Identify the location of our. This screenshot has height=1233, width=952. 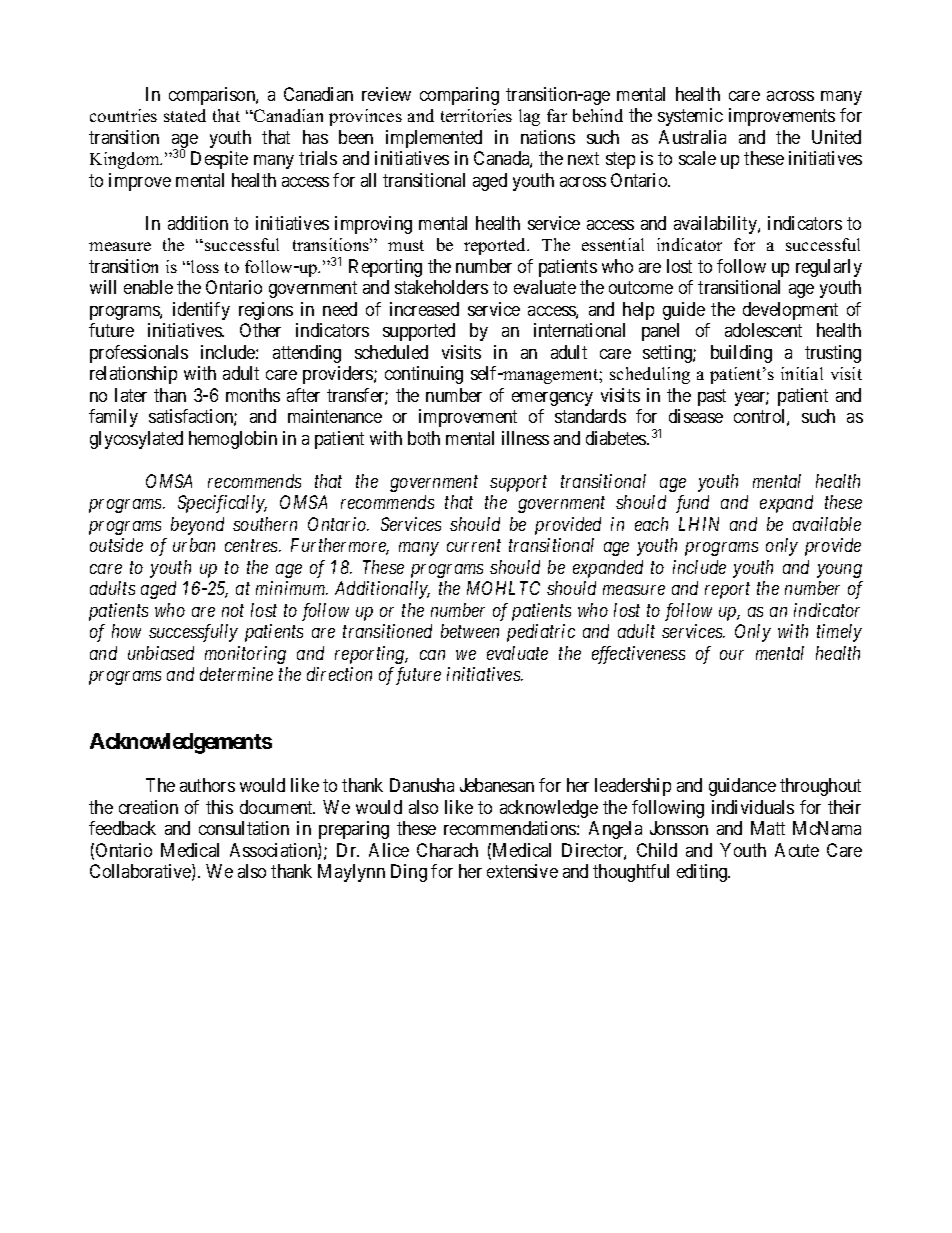
(732, 655).
